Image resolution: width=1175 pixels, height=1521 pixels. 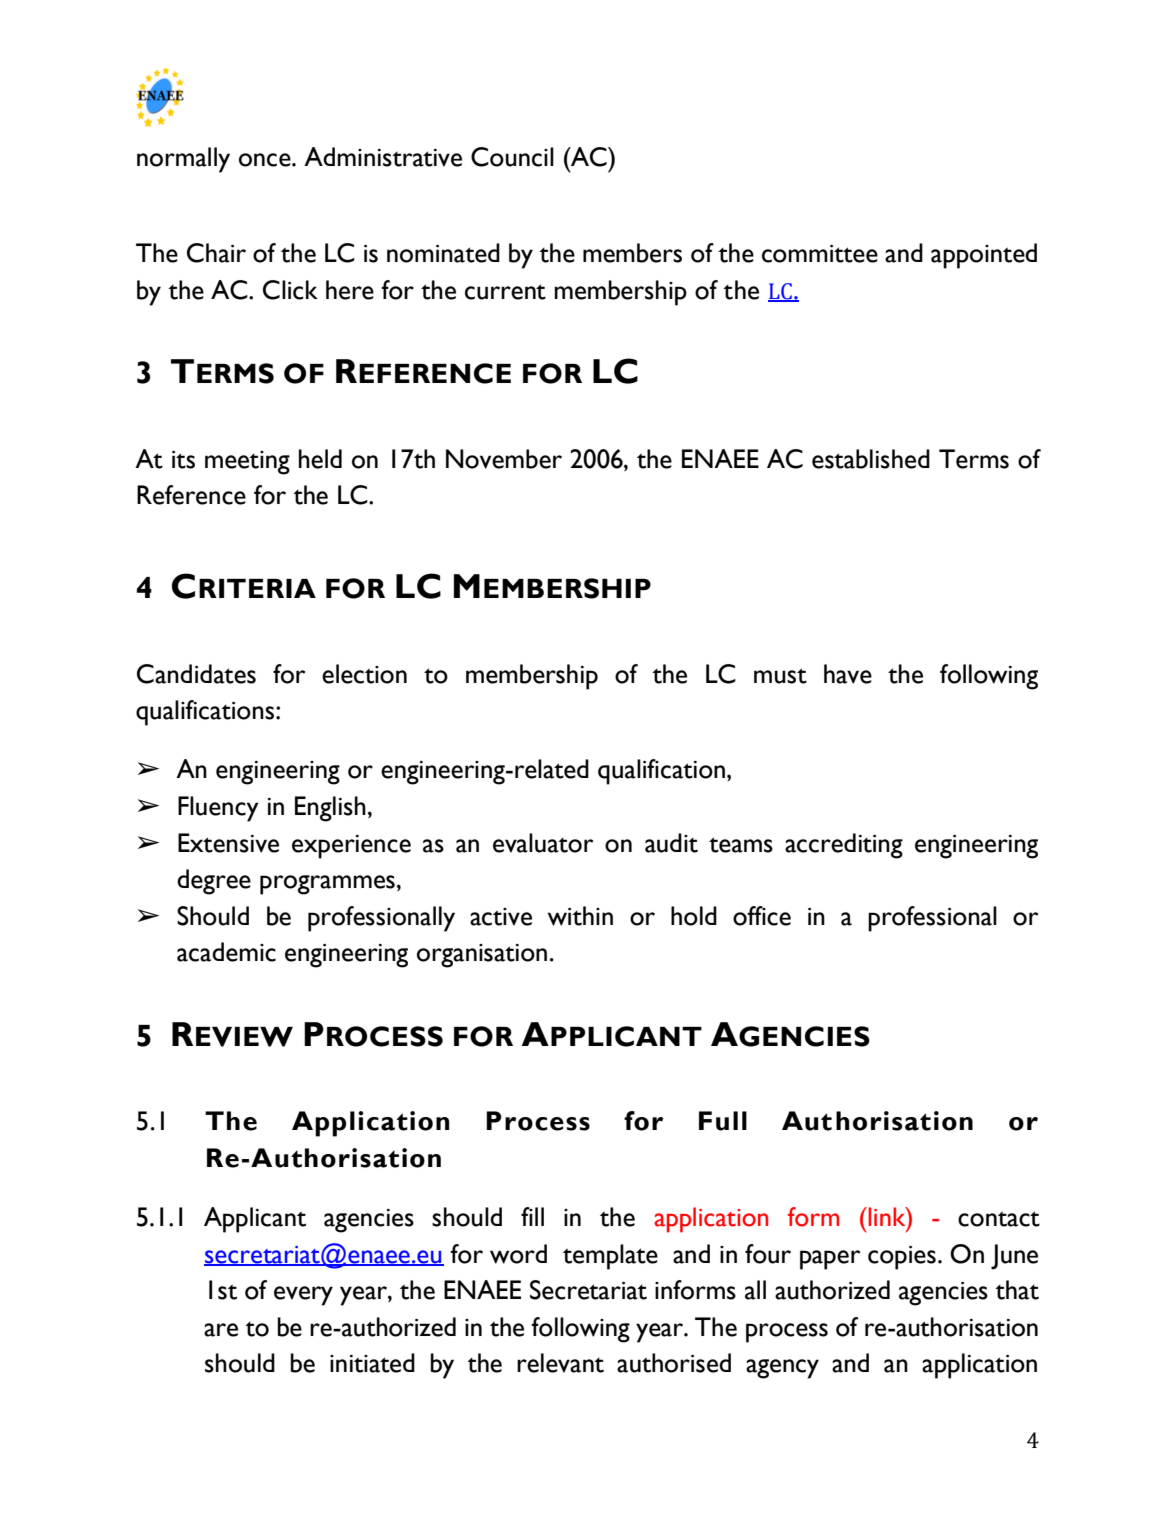 I want to click on appointed, so click(x=984, y=256).
